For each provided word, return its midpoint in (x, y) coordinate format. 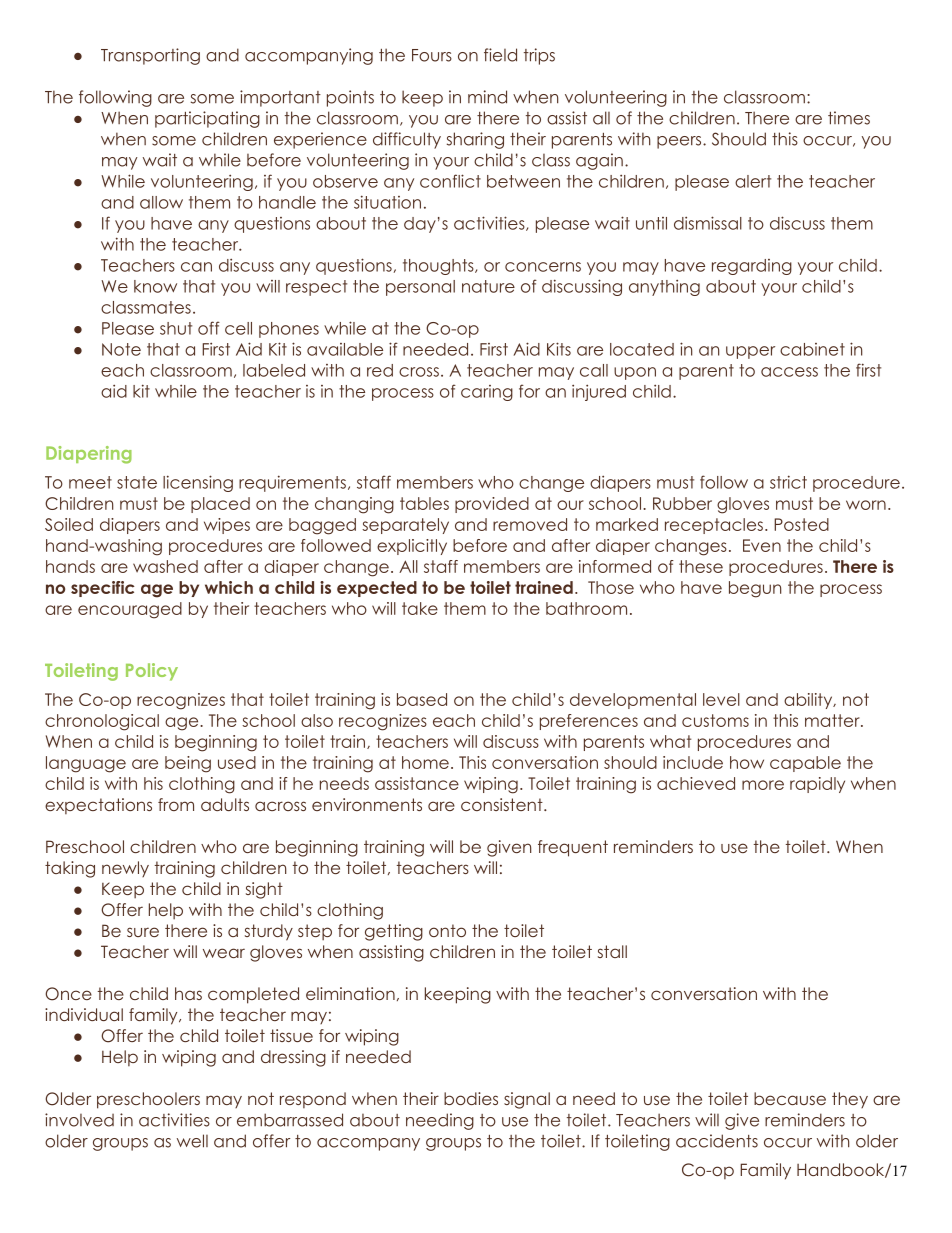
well (192, 1141)
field (500, 55)
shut (176, 328)
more (763, 785)
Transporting (150, 56)
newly (125, 869)
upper (750, 352)
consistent (503, 804)
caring (487, 393)
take (420, 608)
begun (755, 589)
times (849, 118)
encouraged (130, 610)
